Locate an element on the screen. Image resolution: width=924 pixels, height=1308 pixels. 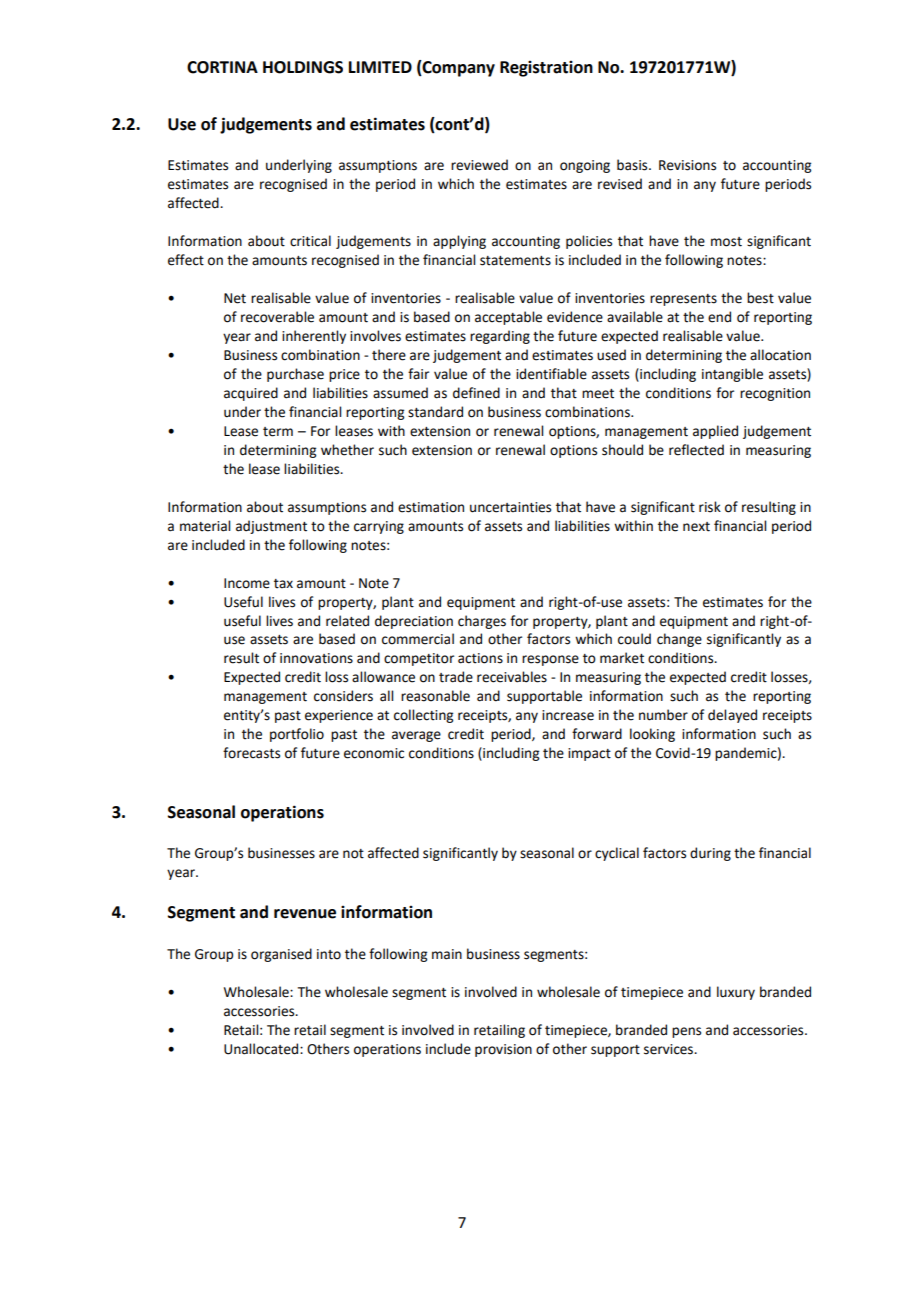
Company is located at coordinates (458, 68).
